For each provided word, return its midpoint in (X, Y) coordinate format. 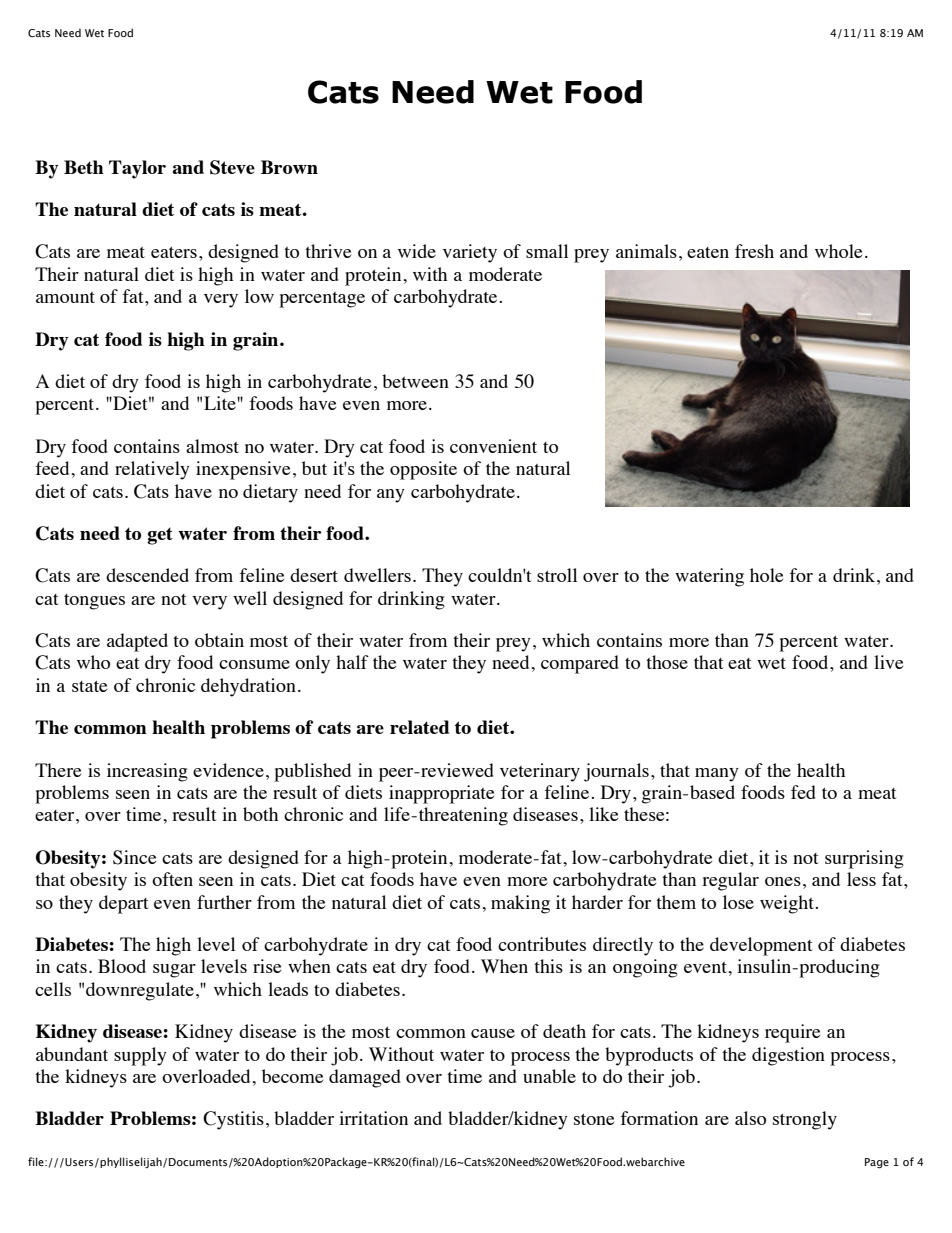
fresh (754, 251)
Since (134, 857)
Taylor (137, 169)
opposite (423, 470)
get (160, 536)
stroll (557, 575)
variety (470, 253)
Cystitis (233, 1120)
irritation (373, 1118)
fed (803, 792)
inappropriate (441, 794)
